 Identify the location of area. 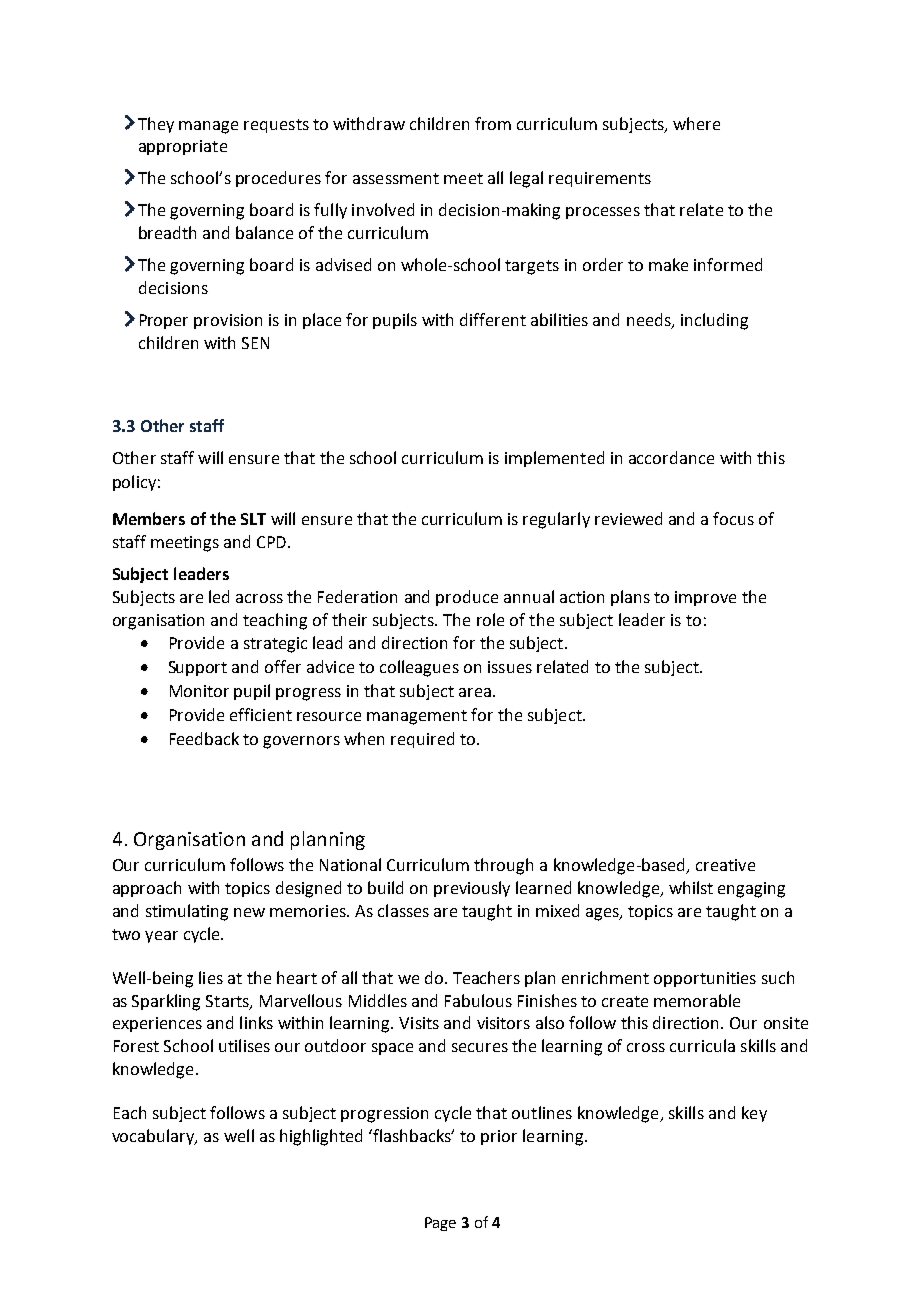
(475, 692).
